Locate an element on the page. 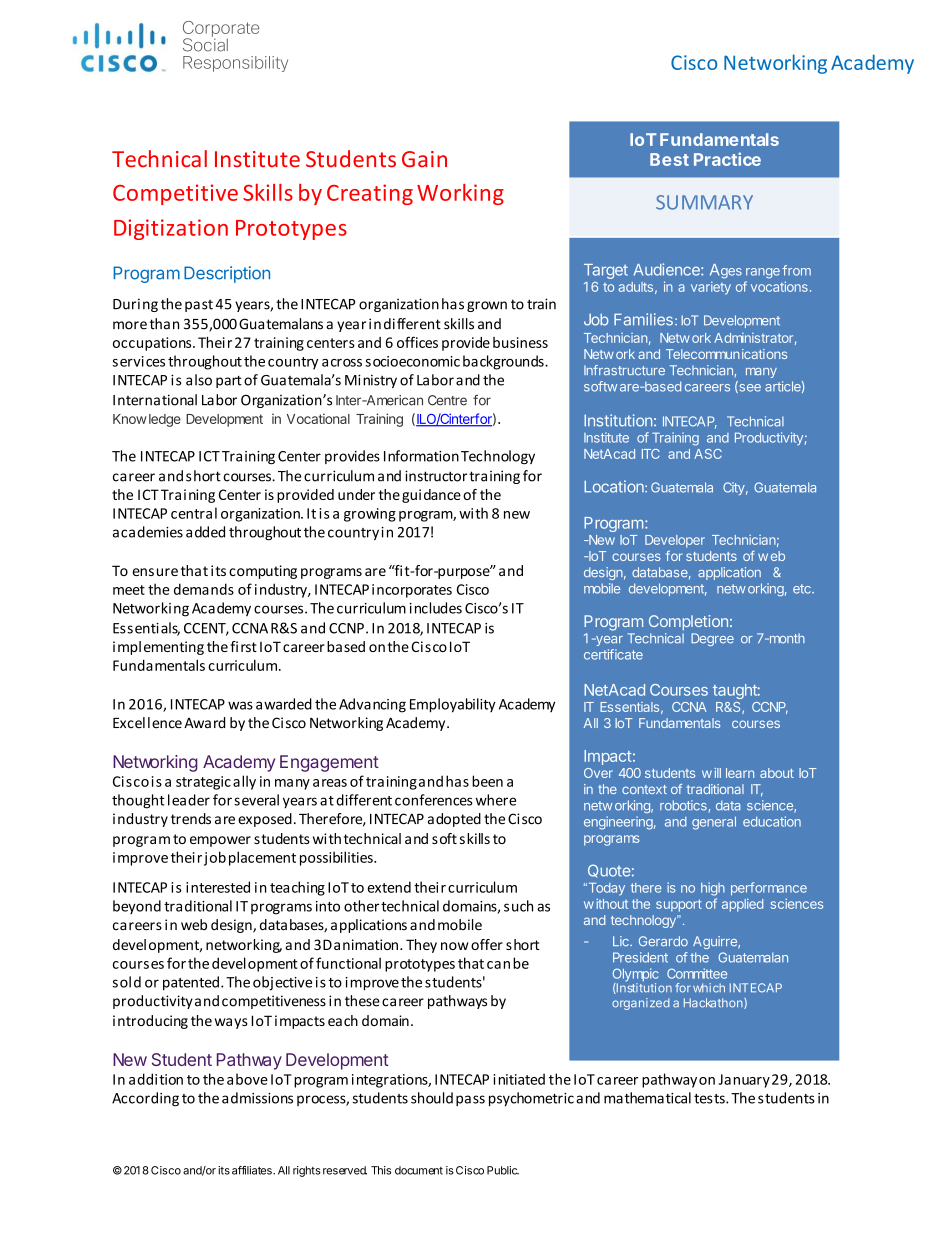 The height and width of the document is (1233, 952). ASC is located at coordinates (708, 454).
